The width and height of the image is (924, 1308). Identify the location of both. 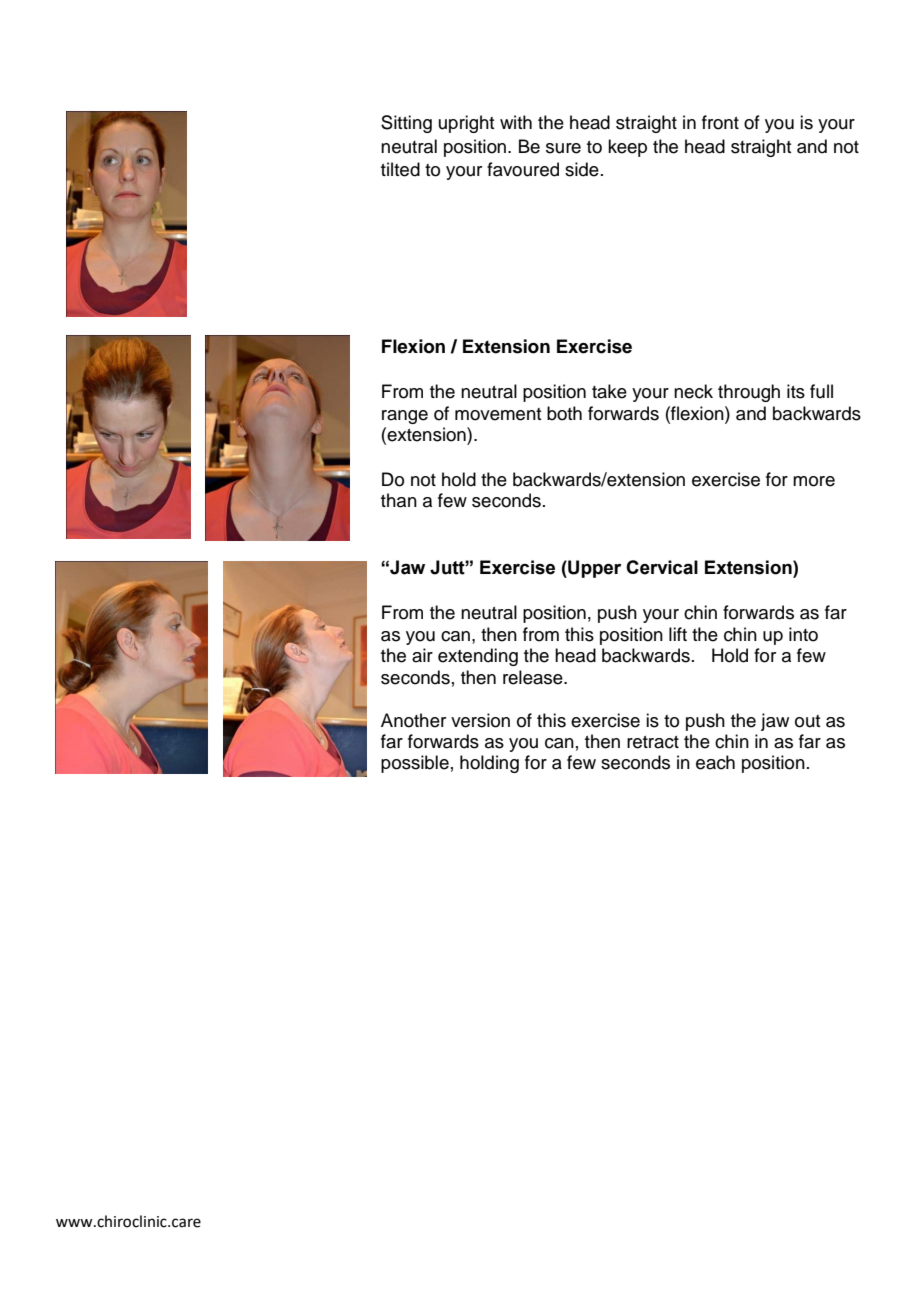
(564, 413).
